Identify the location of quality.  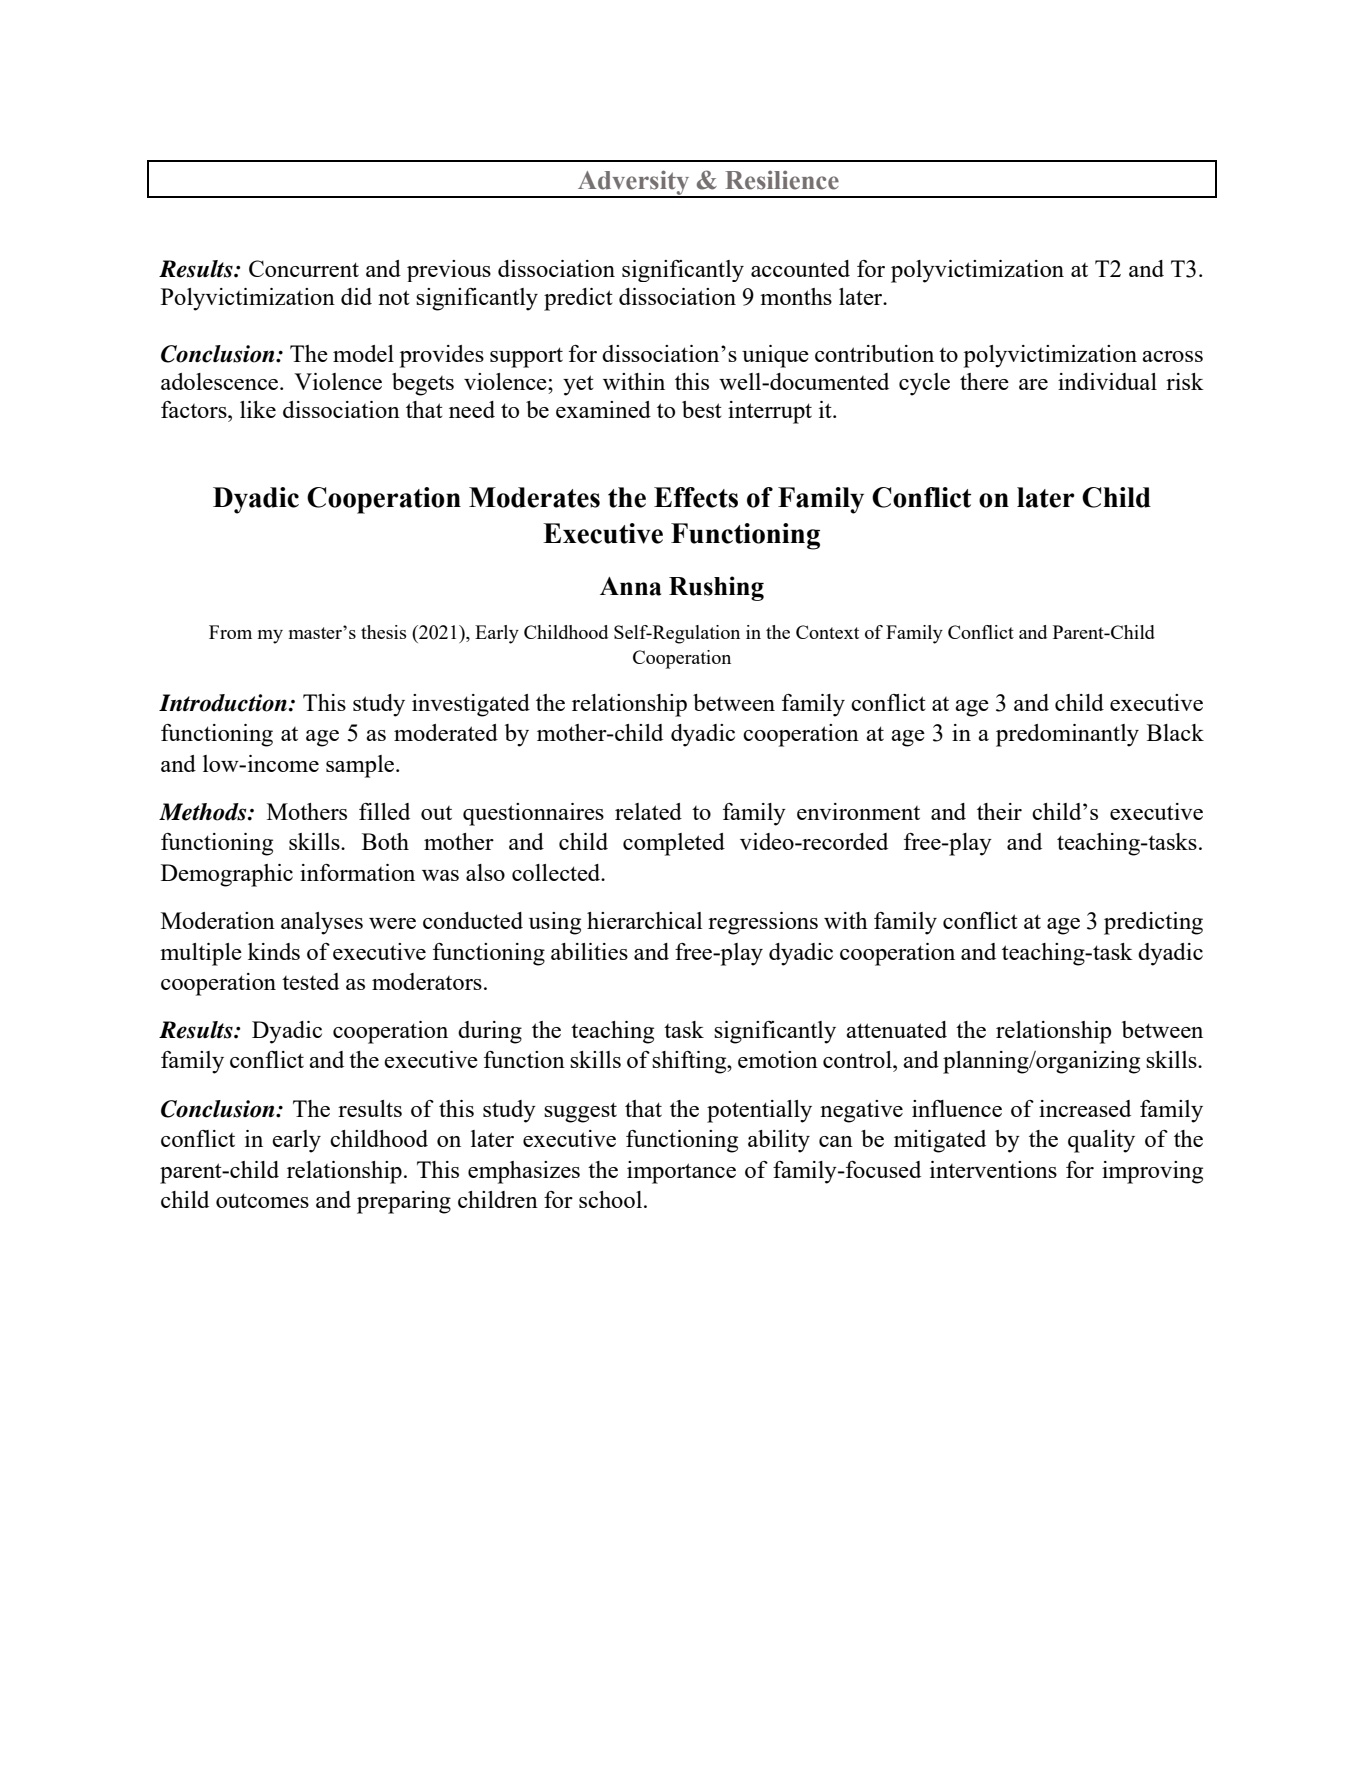
(1101, 1141).
